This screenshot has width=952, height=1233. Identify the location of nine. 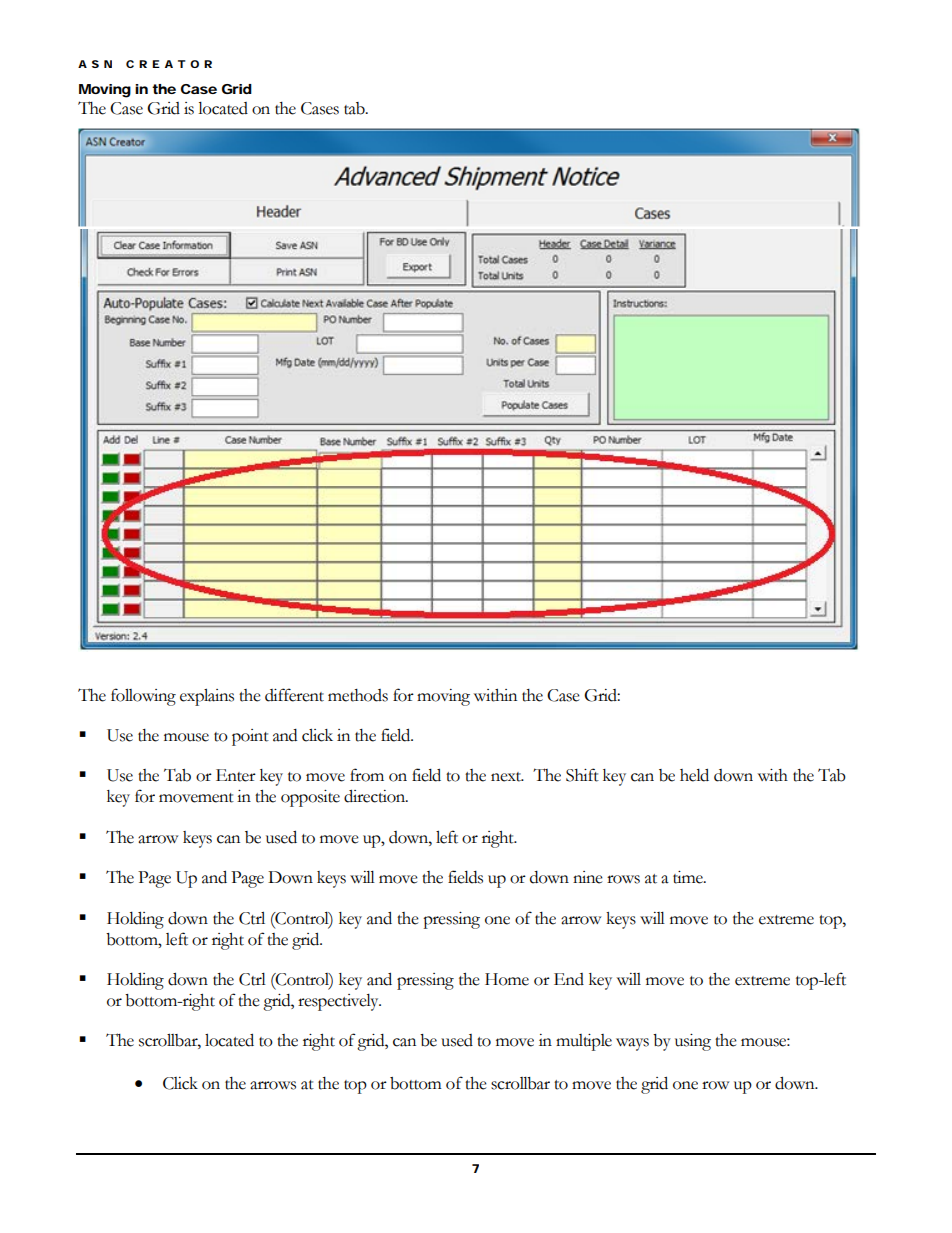
(588, 877).
